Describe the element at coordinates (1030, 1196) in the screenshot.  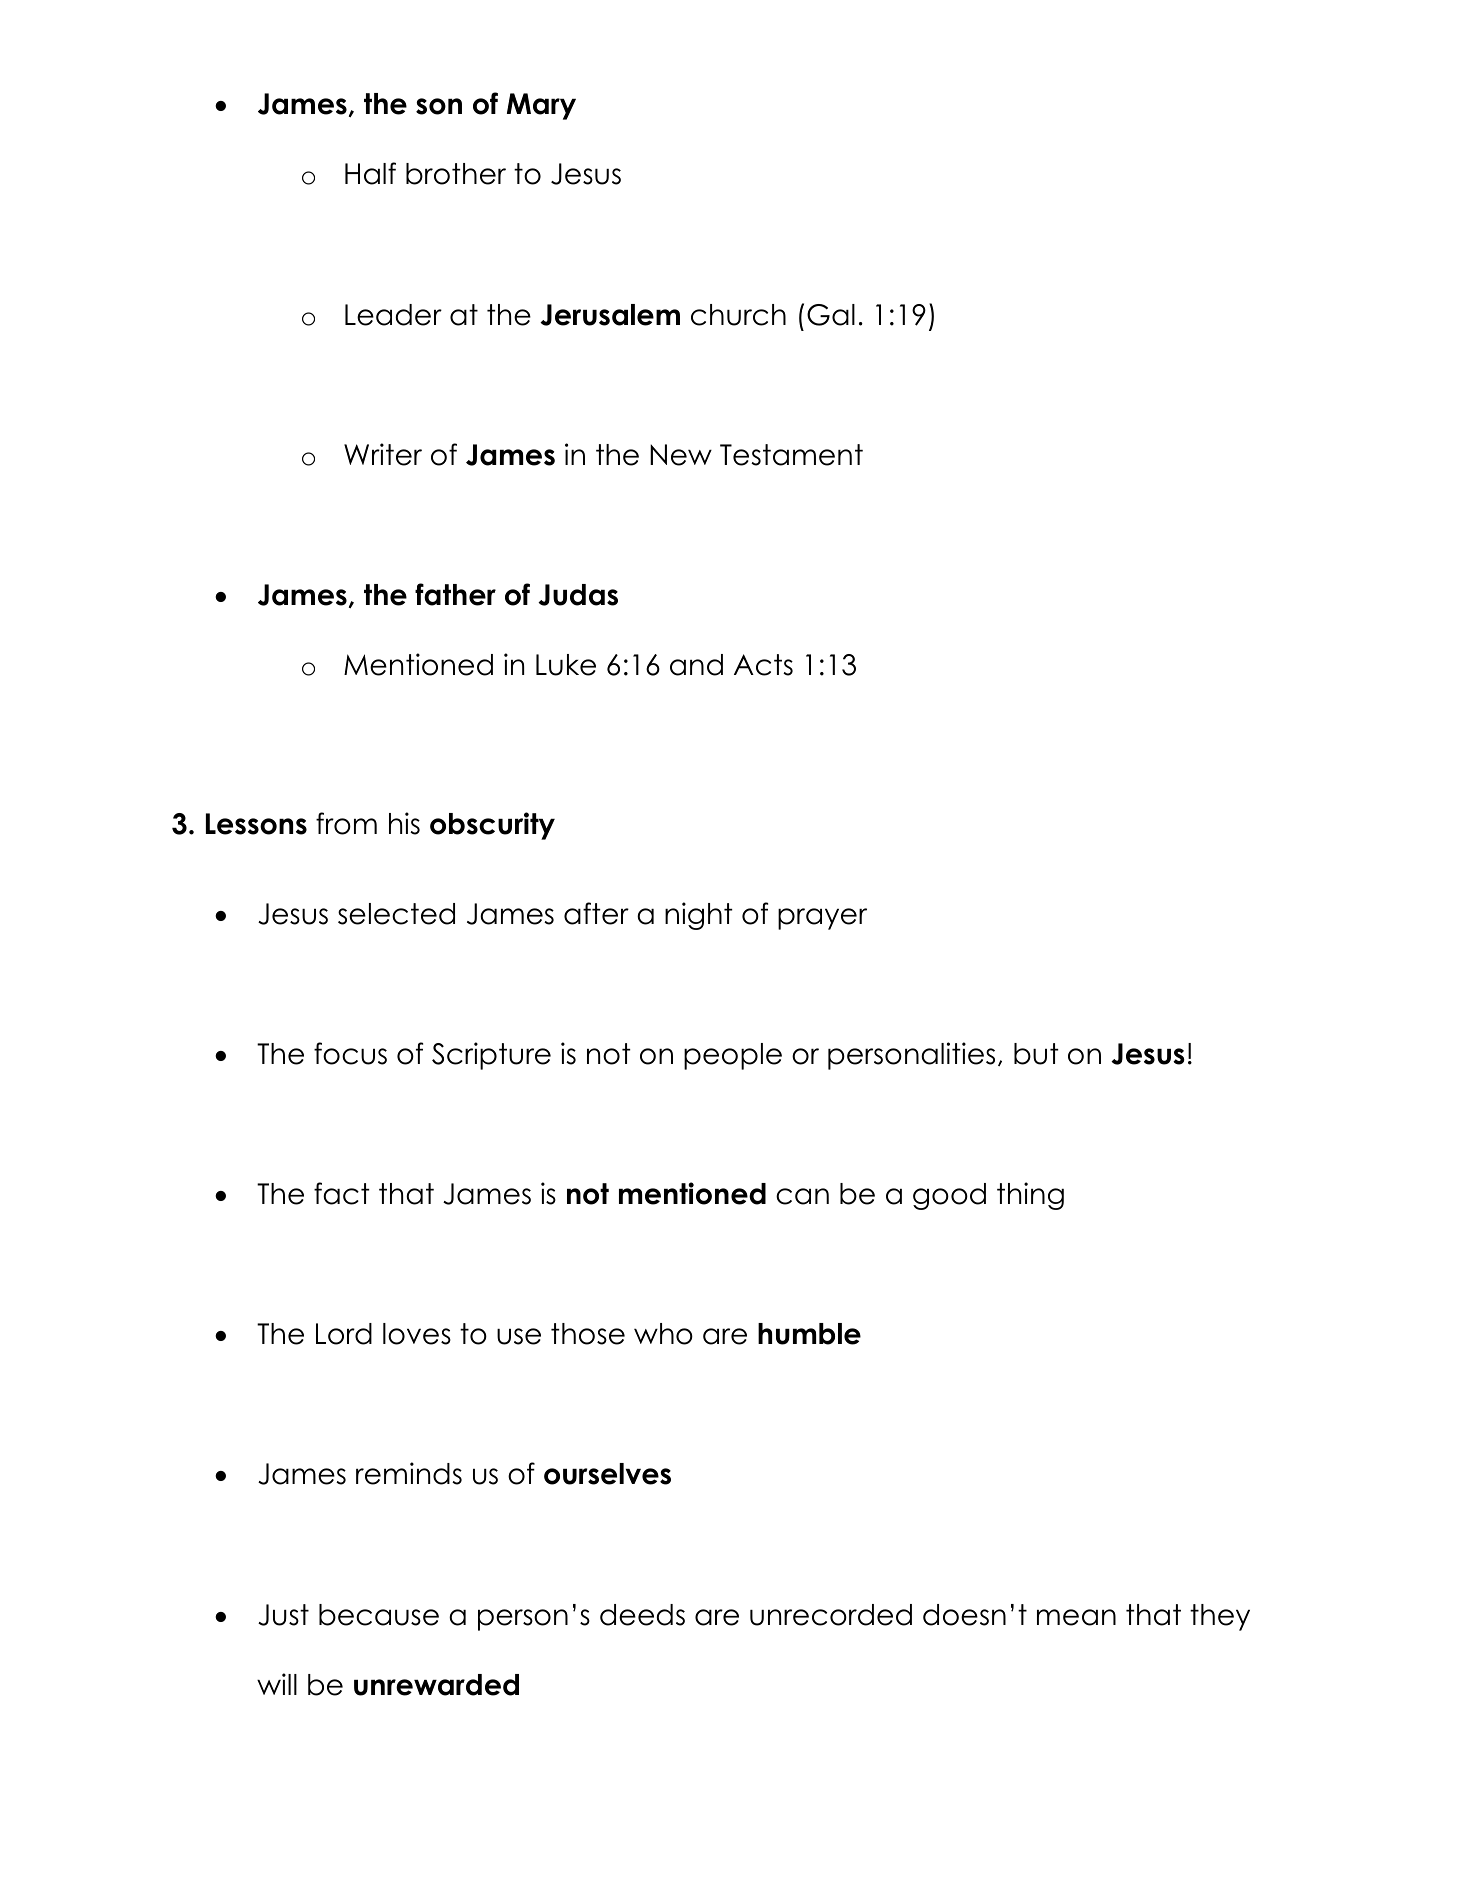
I see `thing` at that location.
